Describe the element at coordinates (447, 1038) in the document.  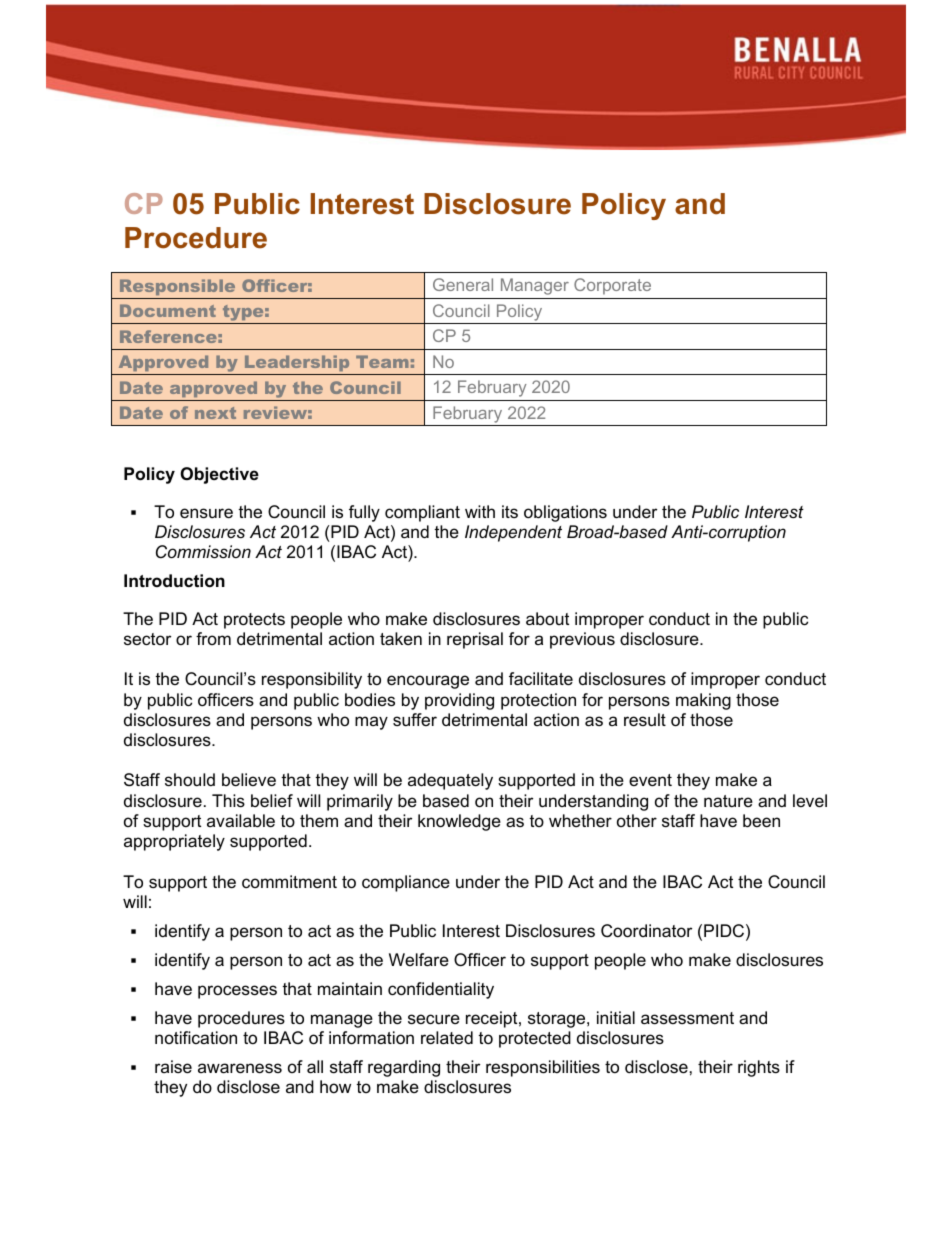
I see `related` at that location.
